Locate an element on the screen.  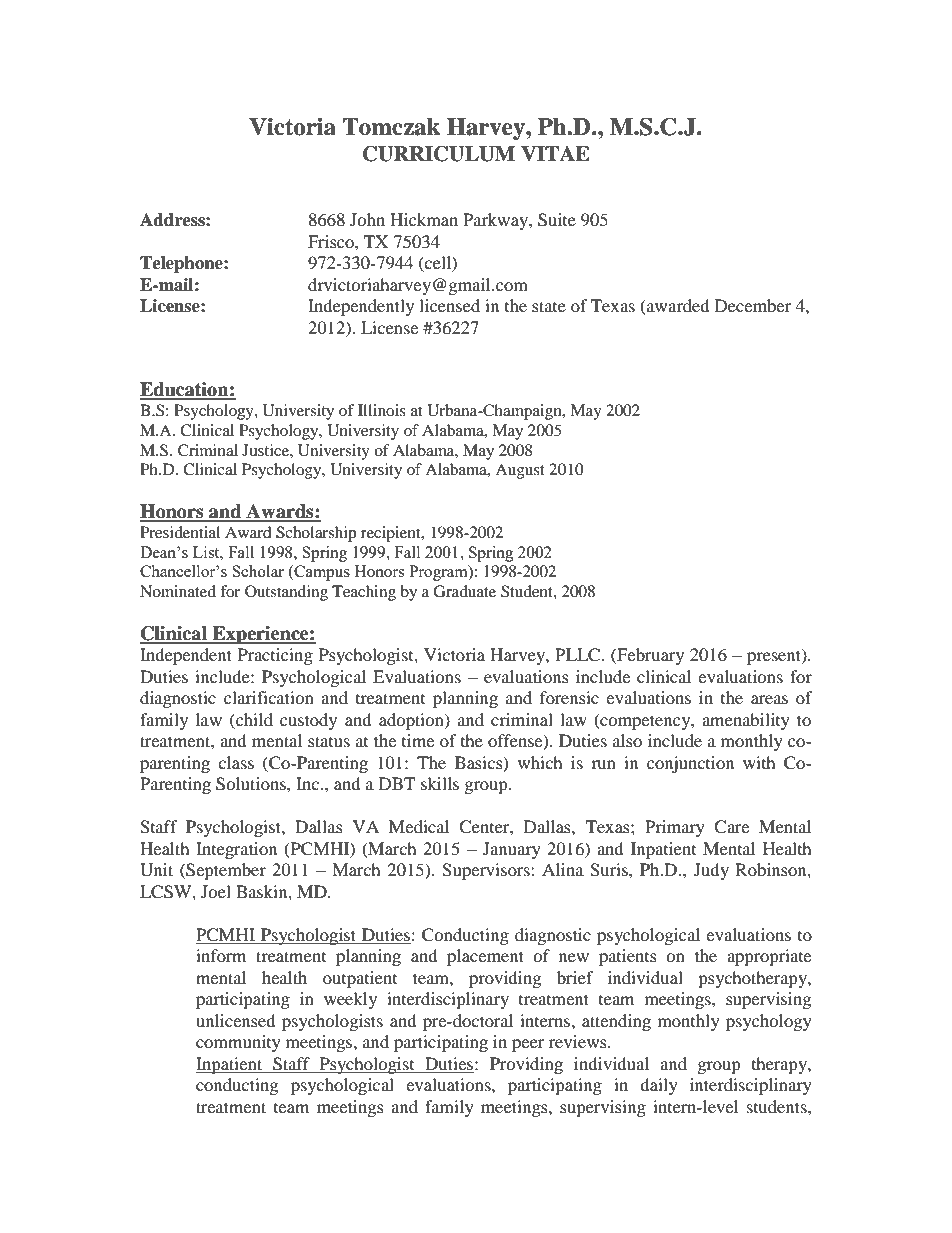
weekly is located at coordinates (350, 1000).
